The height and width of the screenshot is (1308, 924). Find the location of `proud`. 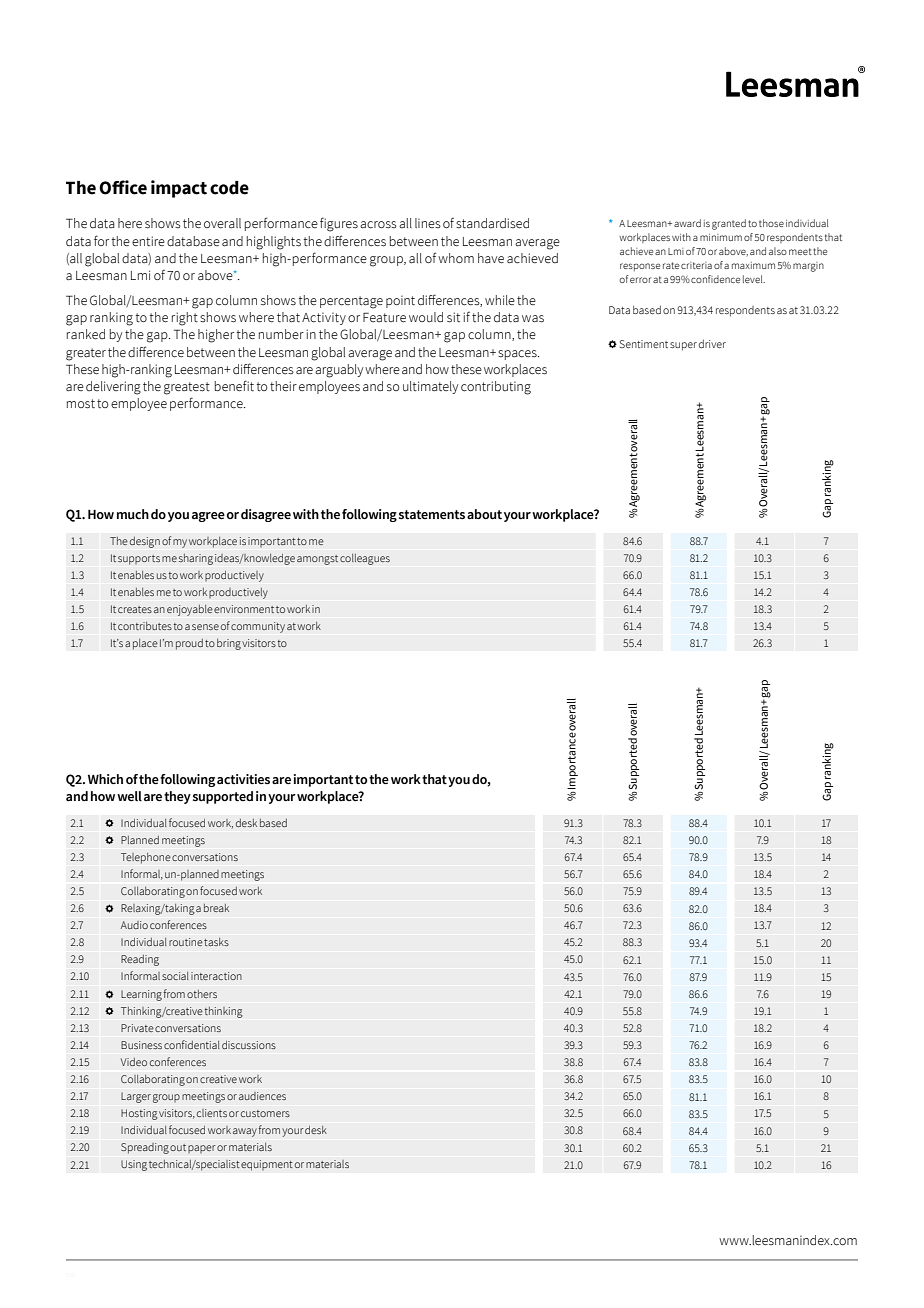

proud is located at coordinates (189, 644).
